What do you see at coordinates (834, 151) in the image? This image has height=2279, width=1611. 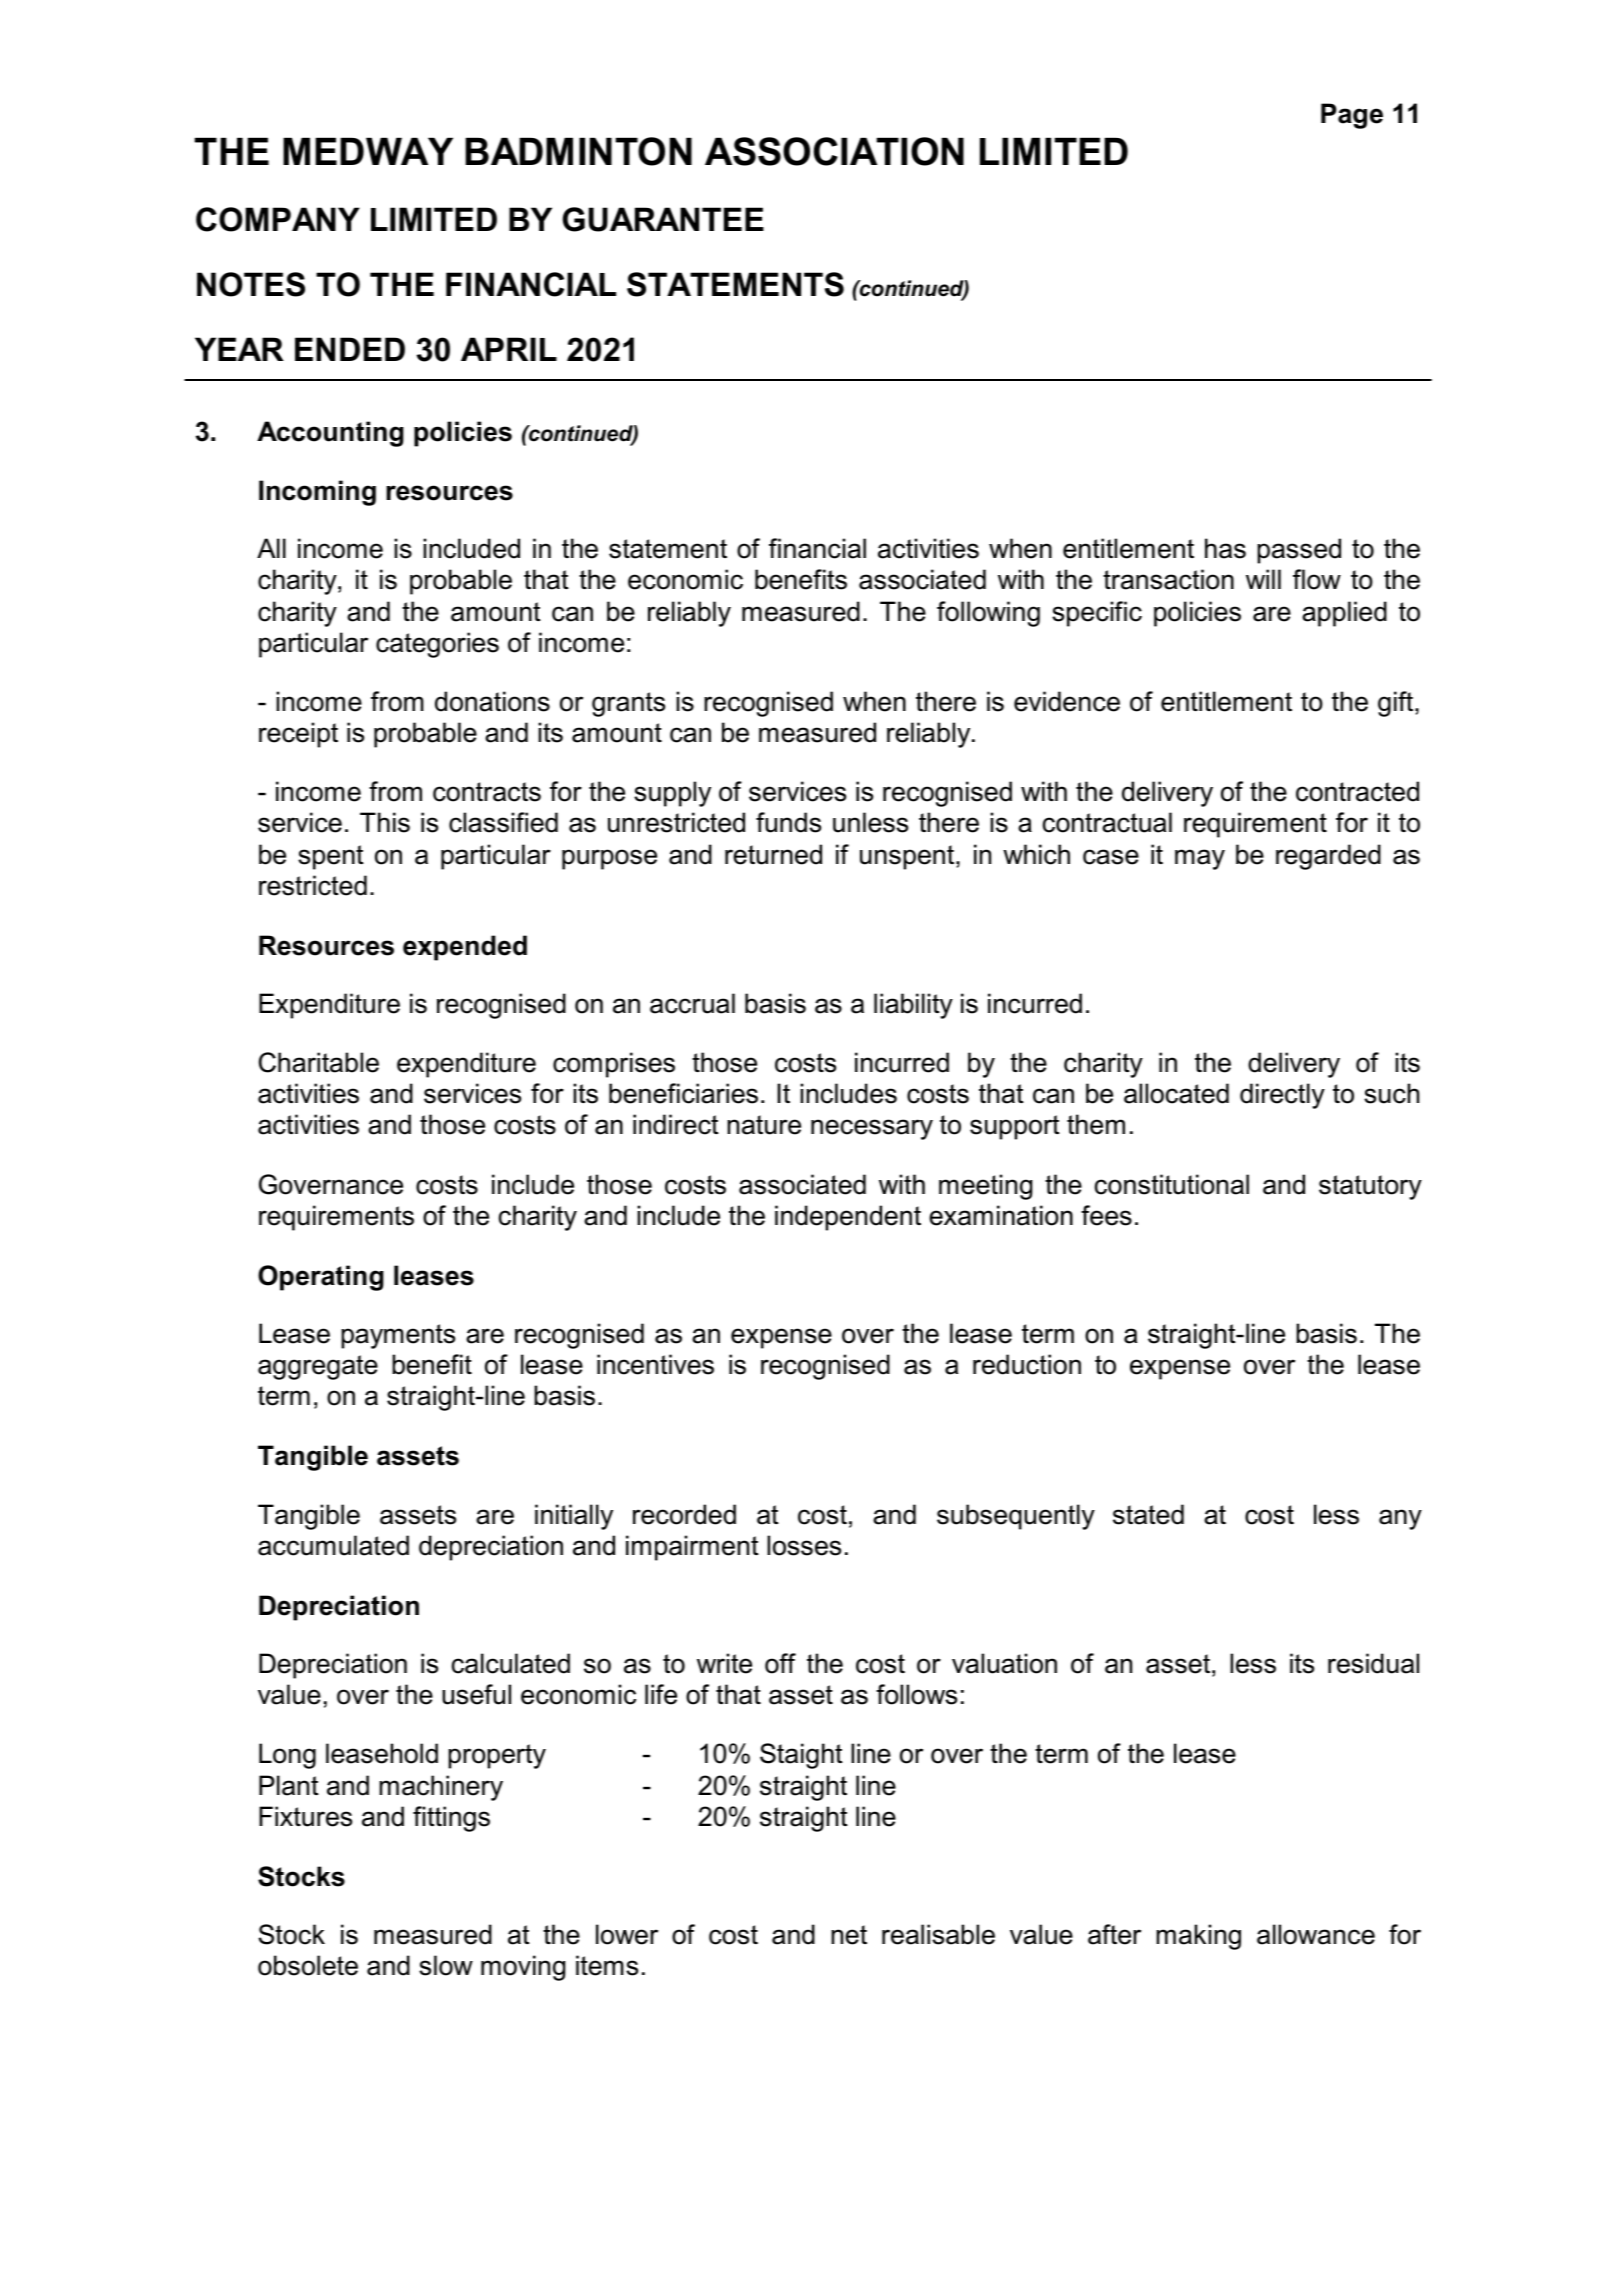 I see `ASSOCIATION` at bounding box center [834, 151].
